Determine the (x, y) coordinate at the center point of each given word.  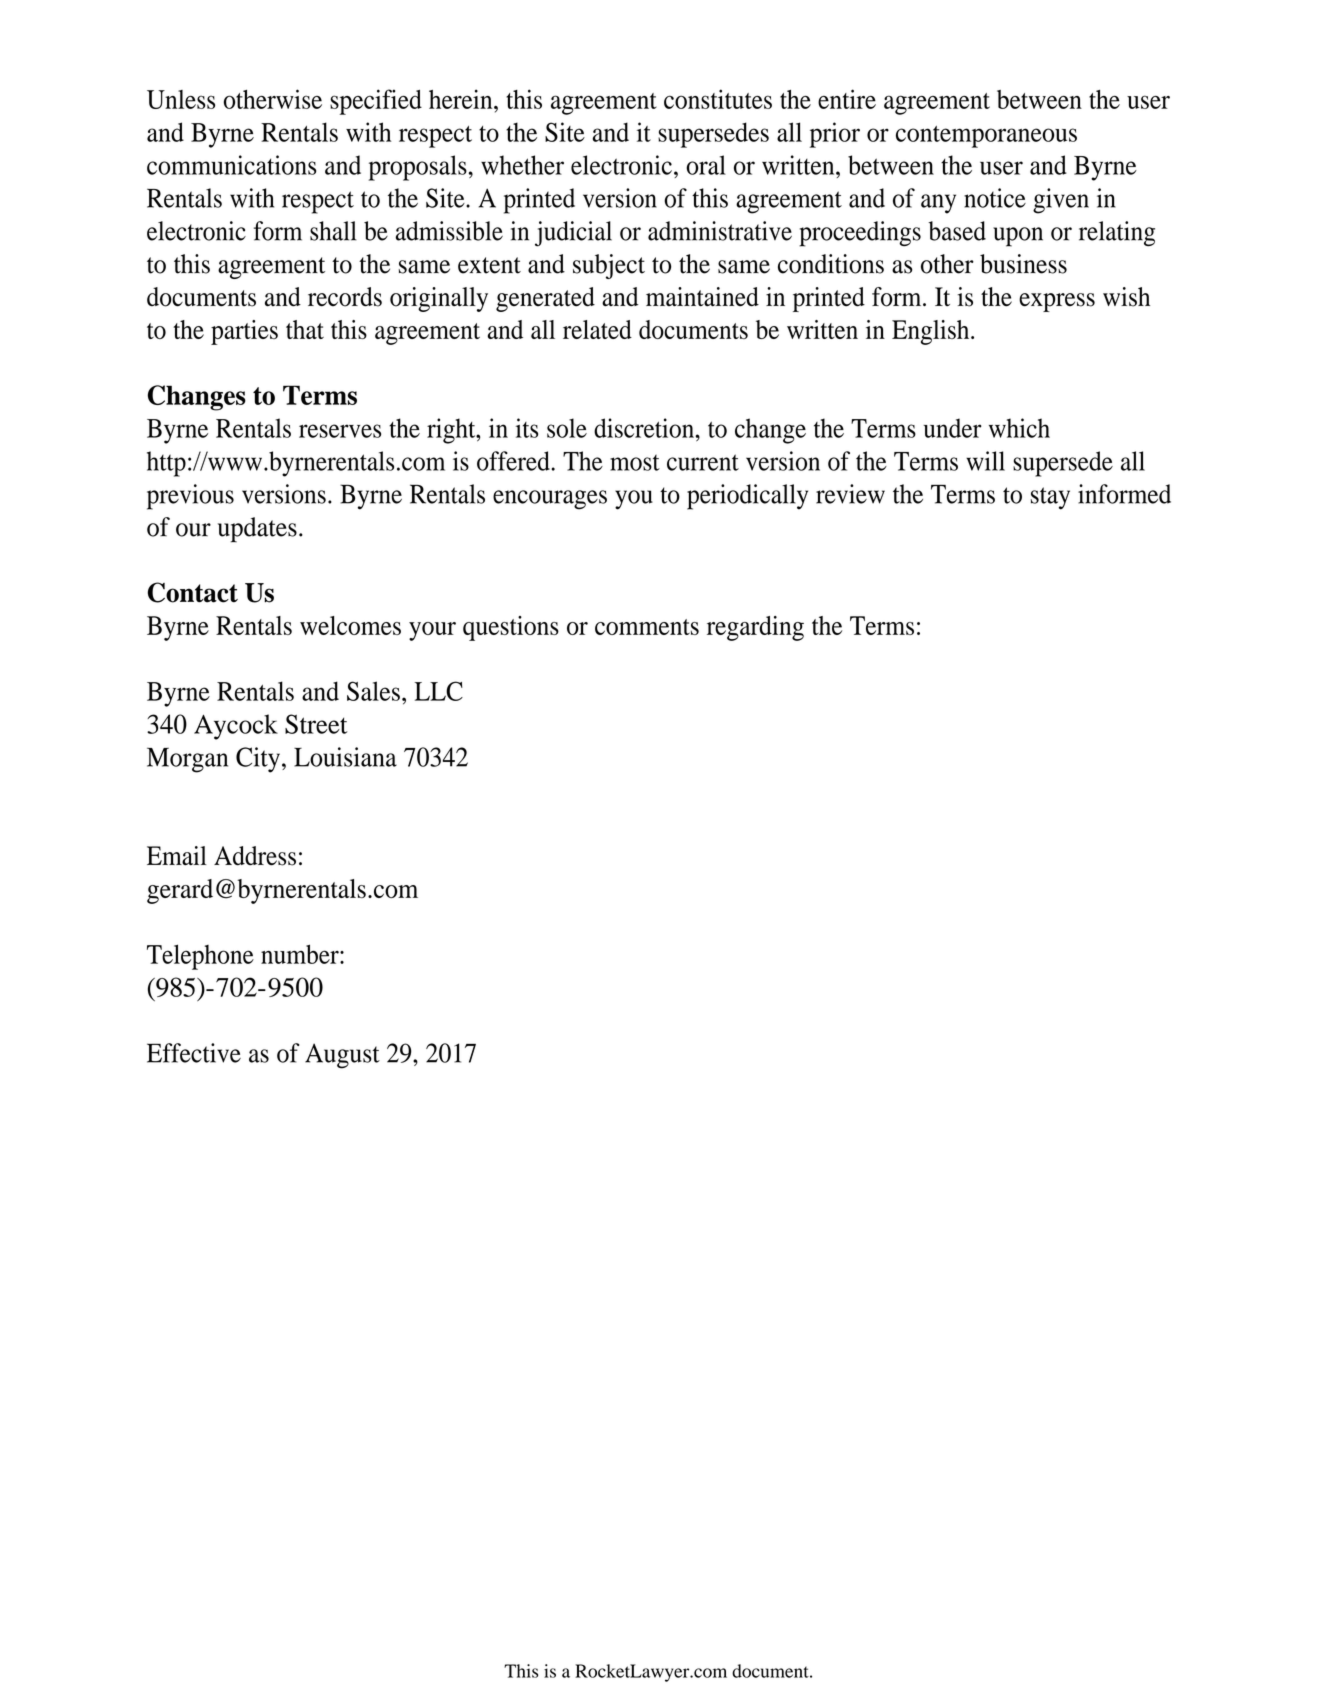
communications (231, 165)
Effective (194, 1053)
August (342, 1056)
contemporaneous (986, 137)
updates (257, 530)
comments (647, 627)
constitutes (718, 99)
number (301, 954)
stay (1050, 498)
